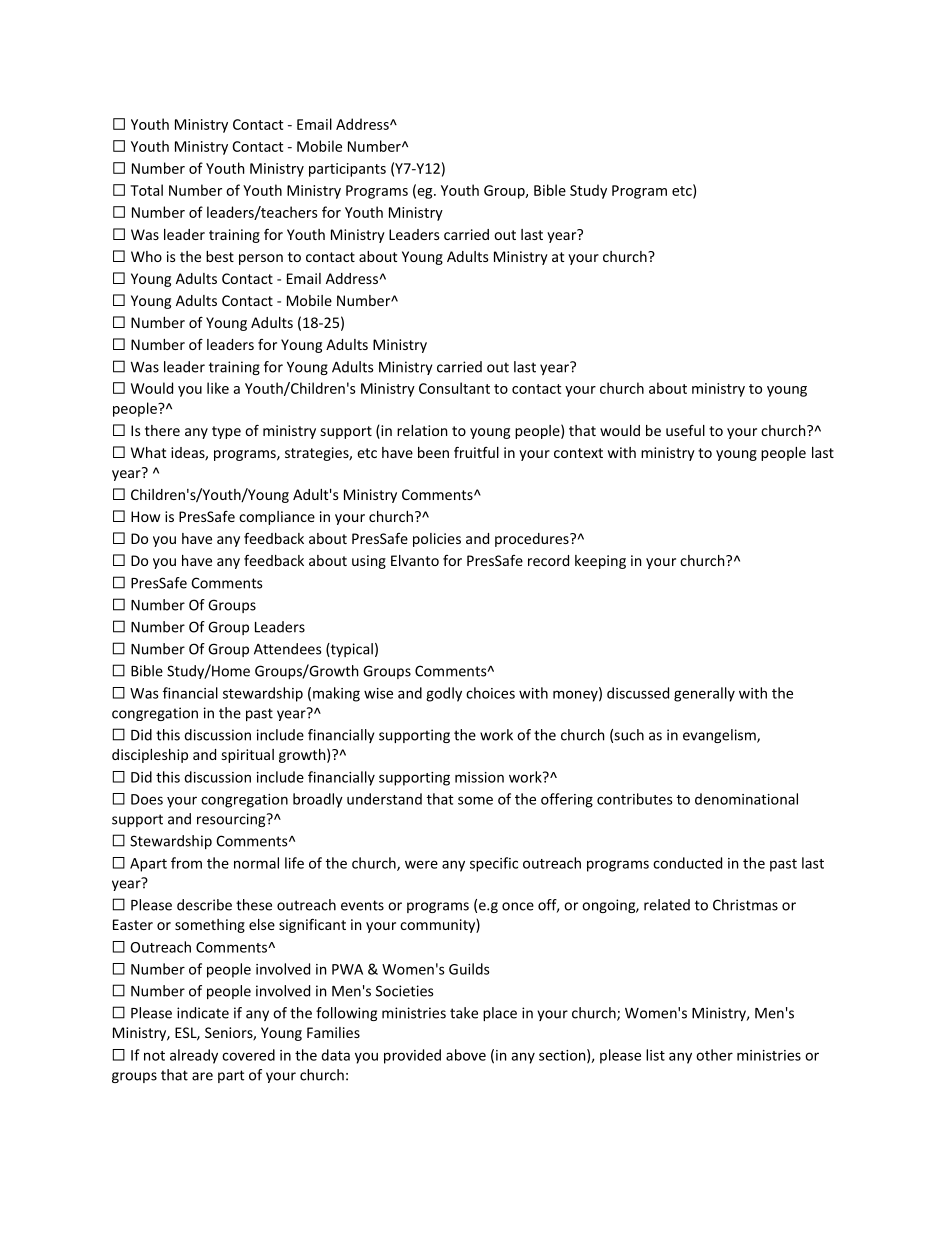 The height and width of the screenshot is (1233, 952). What do you see at coordinates (685, 430) in the screenshot?
I see `useful` at bounding box center [685, 430].
